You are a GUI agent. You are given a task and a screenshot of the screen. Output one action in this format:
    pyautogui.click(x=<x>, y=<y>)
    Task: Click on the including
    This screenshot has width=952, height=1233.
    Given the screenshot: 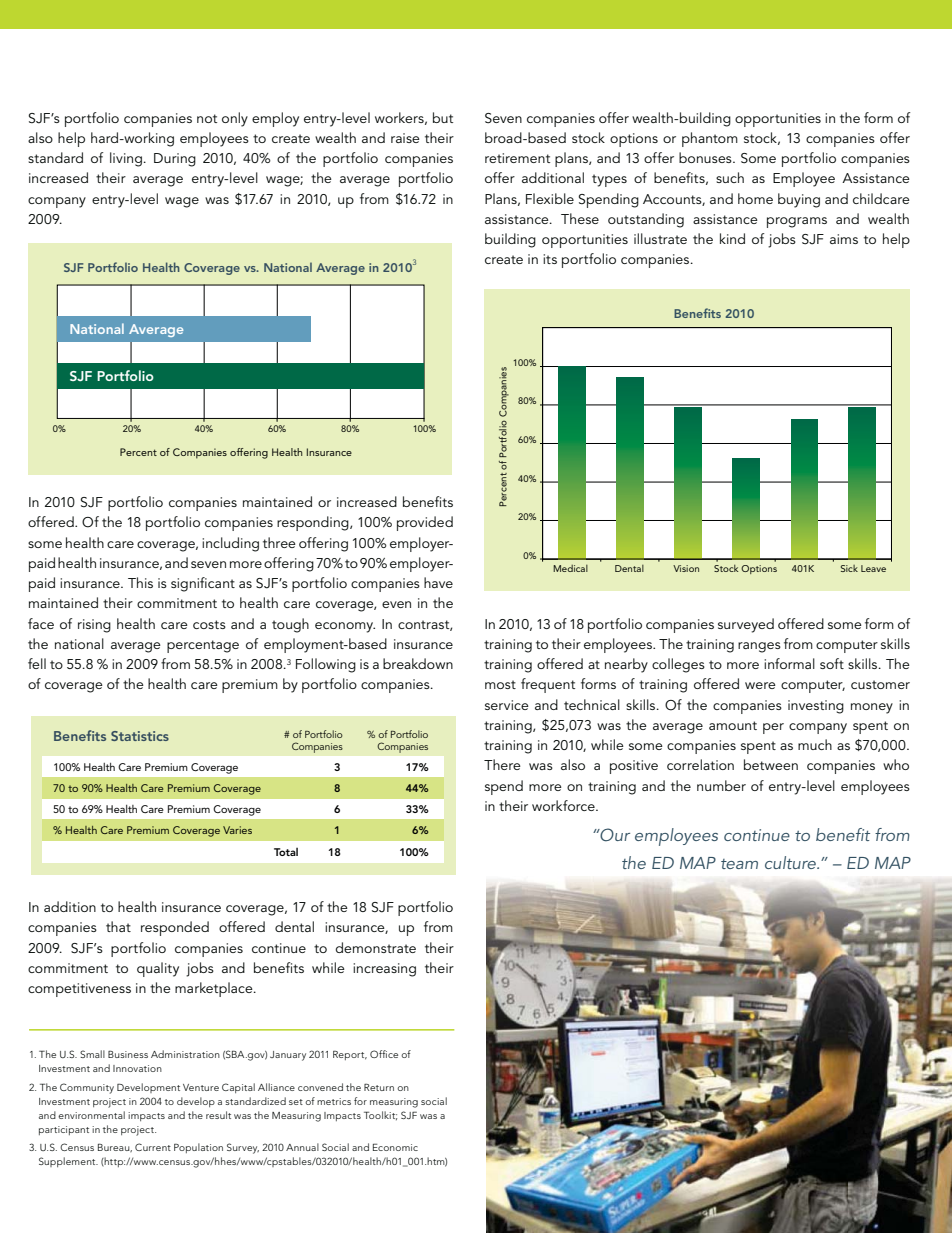 What is the action you would take?
    pyautogui.click(x=230, y=544)
